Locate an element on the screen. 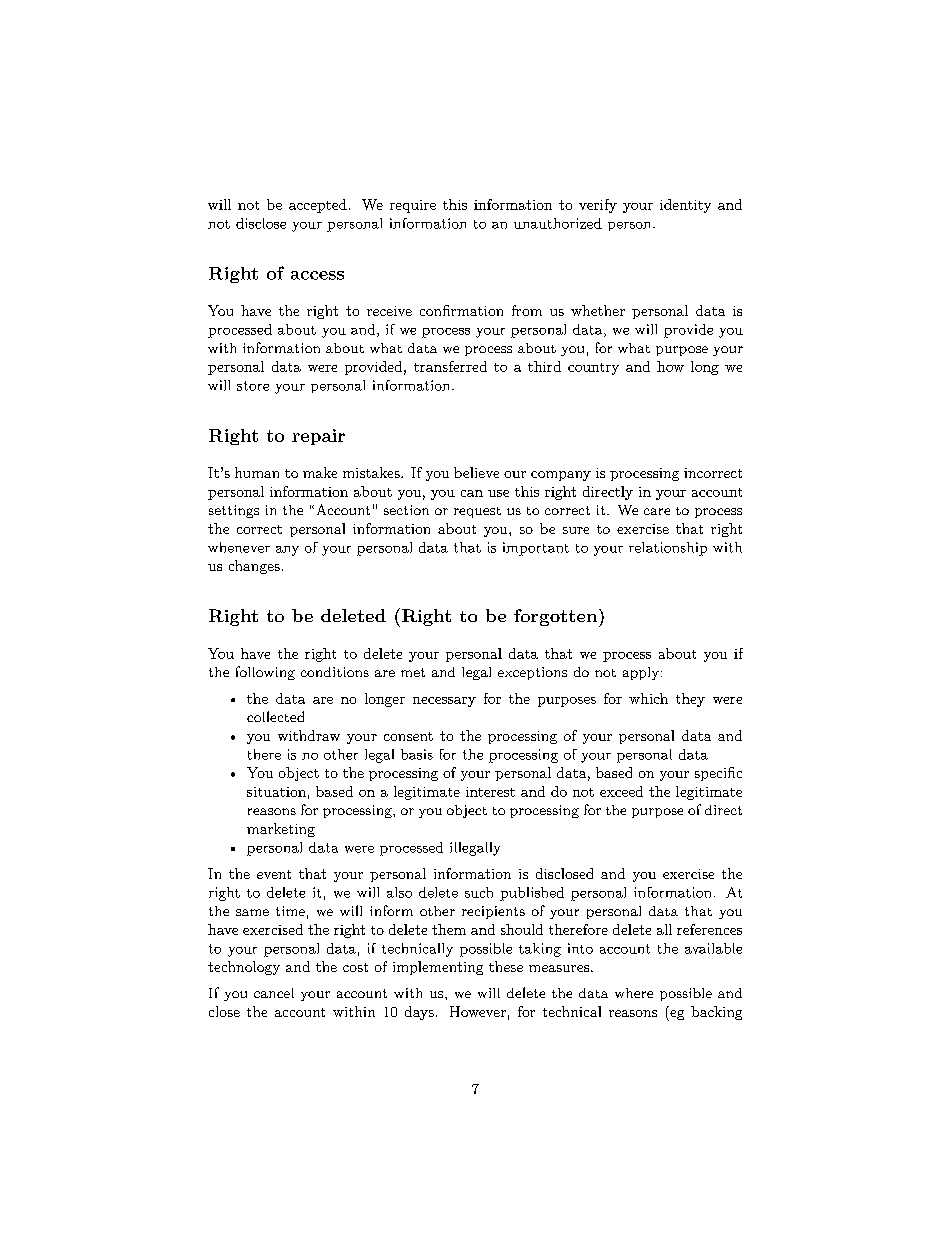 The height and width of the screenshot is (1233, 952). make is located at coordinates (320, 472).
